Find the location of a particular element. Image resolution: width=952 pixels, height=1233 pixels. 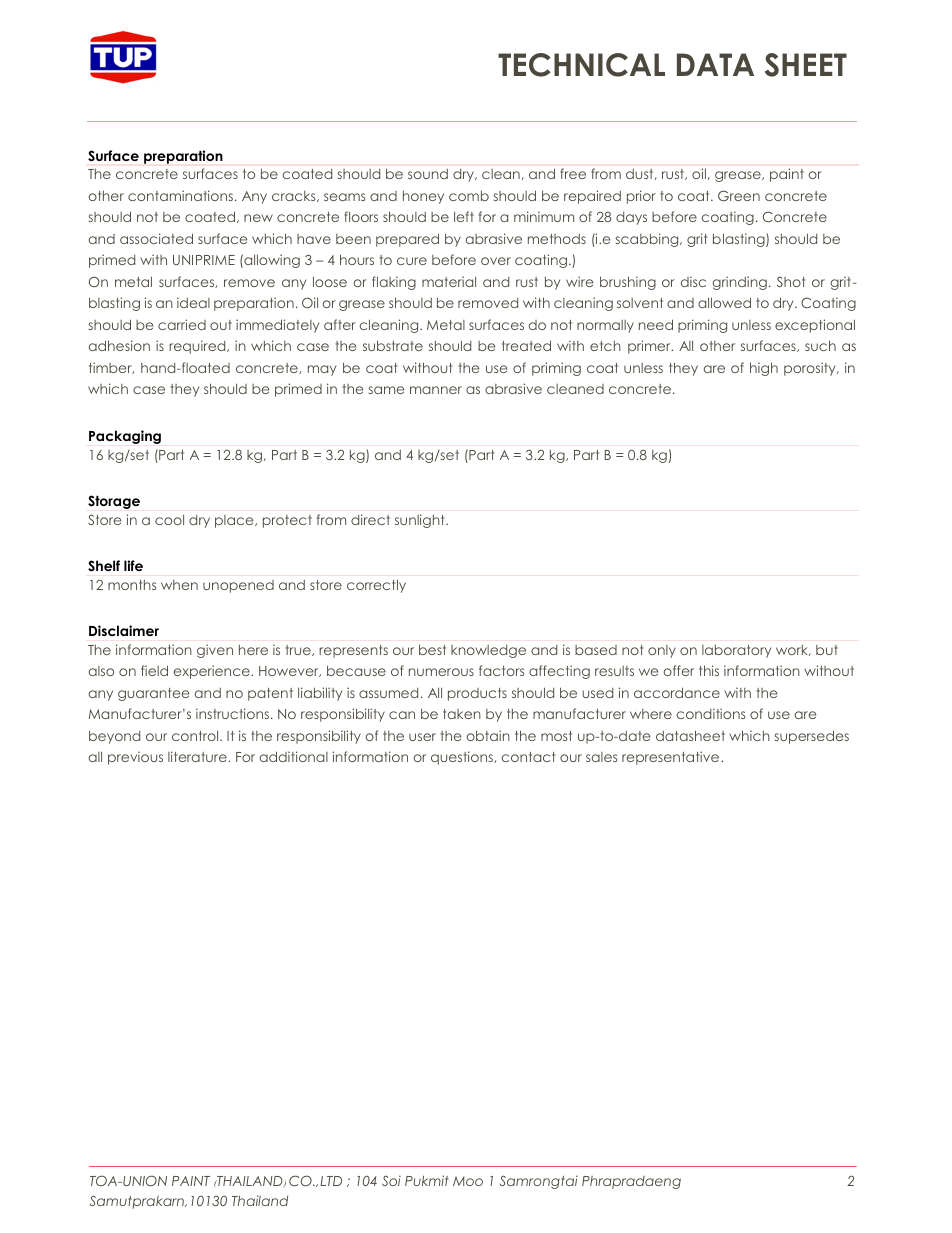

Soi is located at coordinates (391, 1180).
